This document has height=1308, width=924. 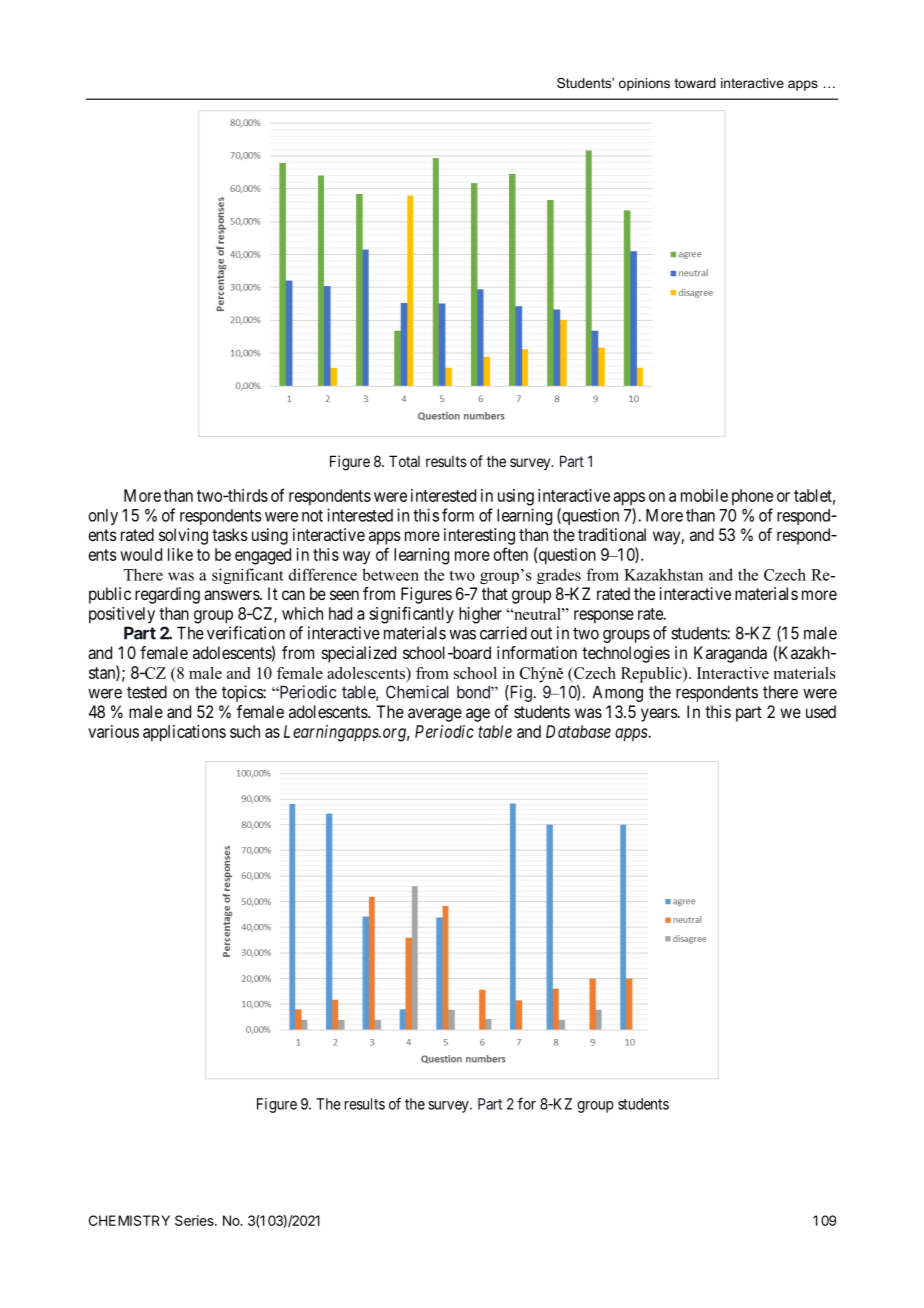 I want to click on toward, so click(x=695, y=83).
